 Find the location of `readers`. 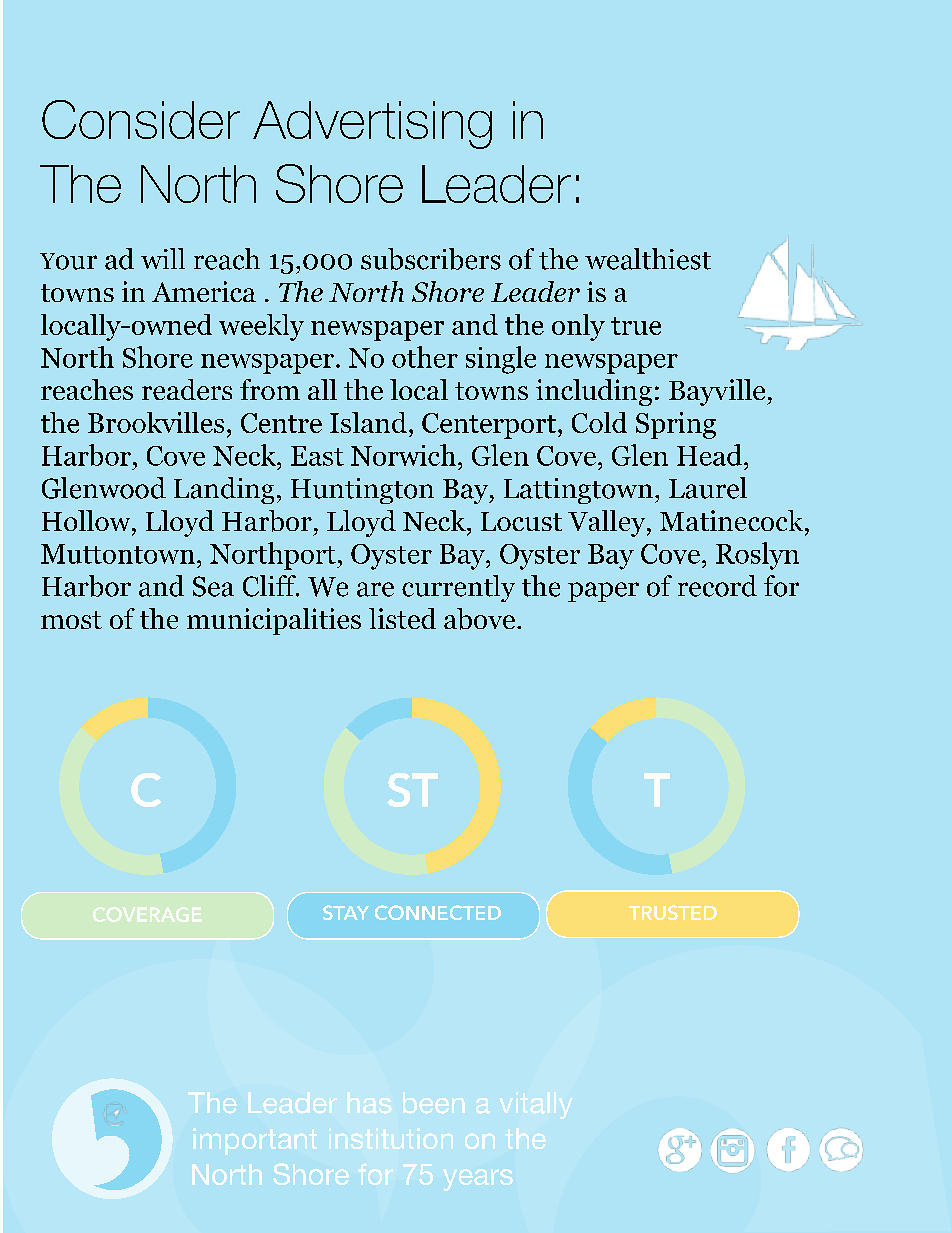

readers is located at coordinates (187, 389).
